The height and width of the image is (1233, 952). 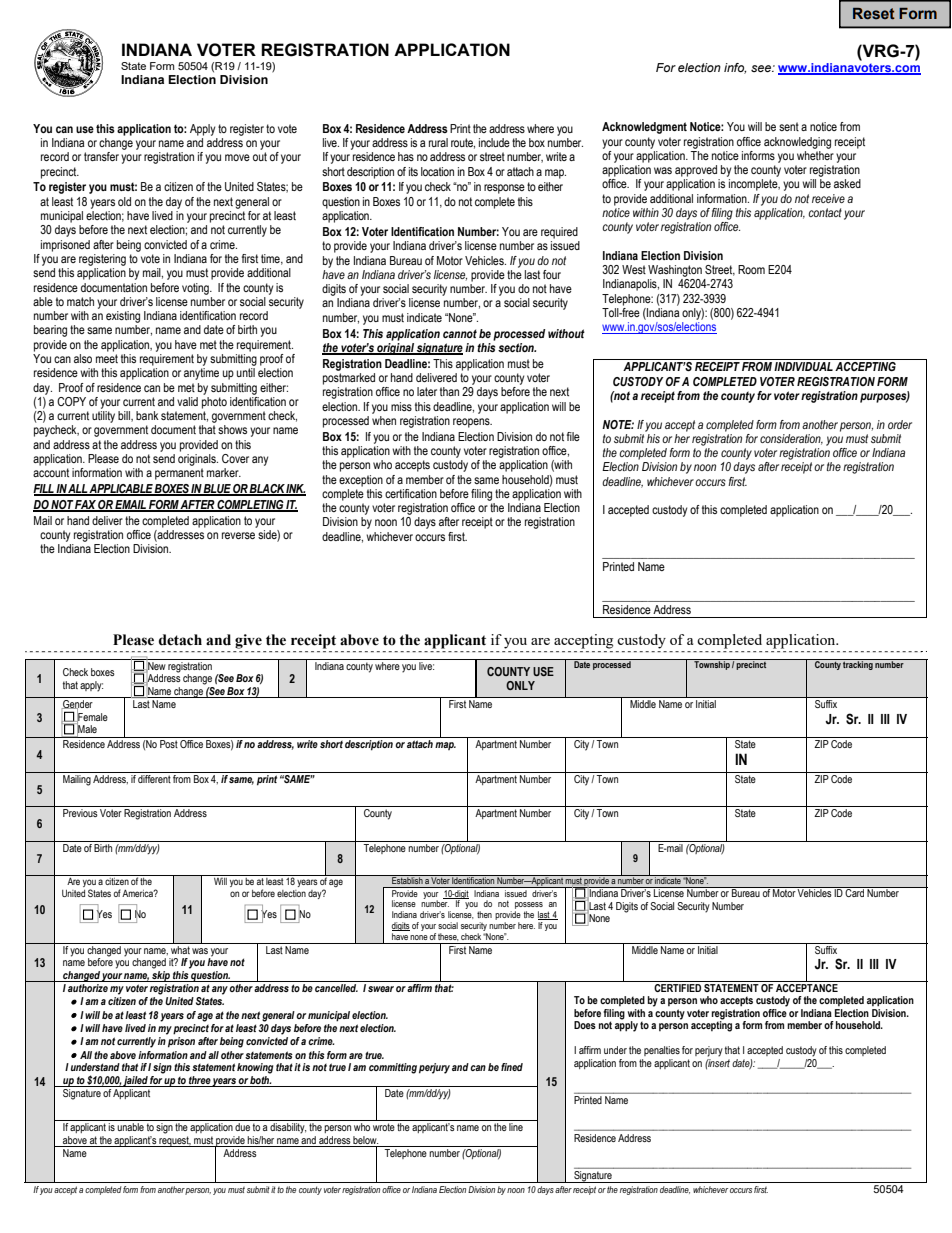 I want to click on tracking, so click(x=858, y=664).
